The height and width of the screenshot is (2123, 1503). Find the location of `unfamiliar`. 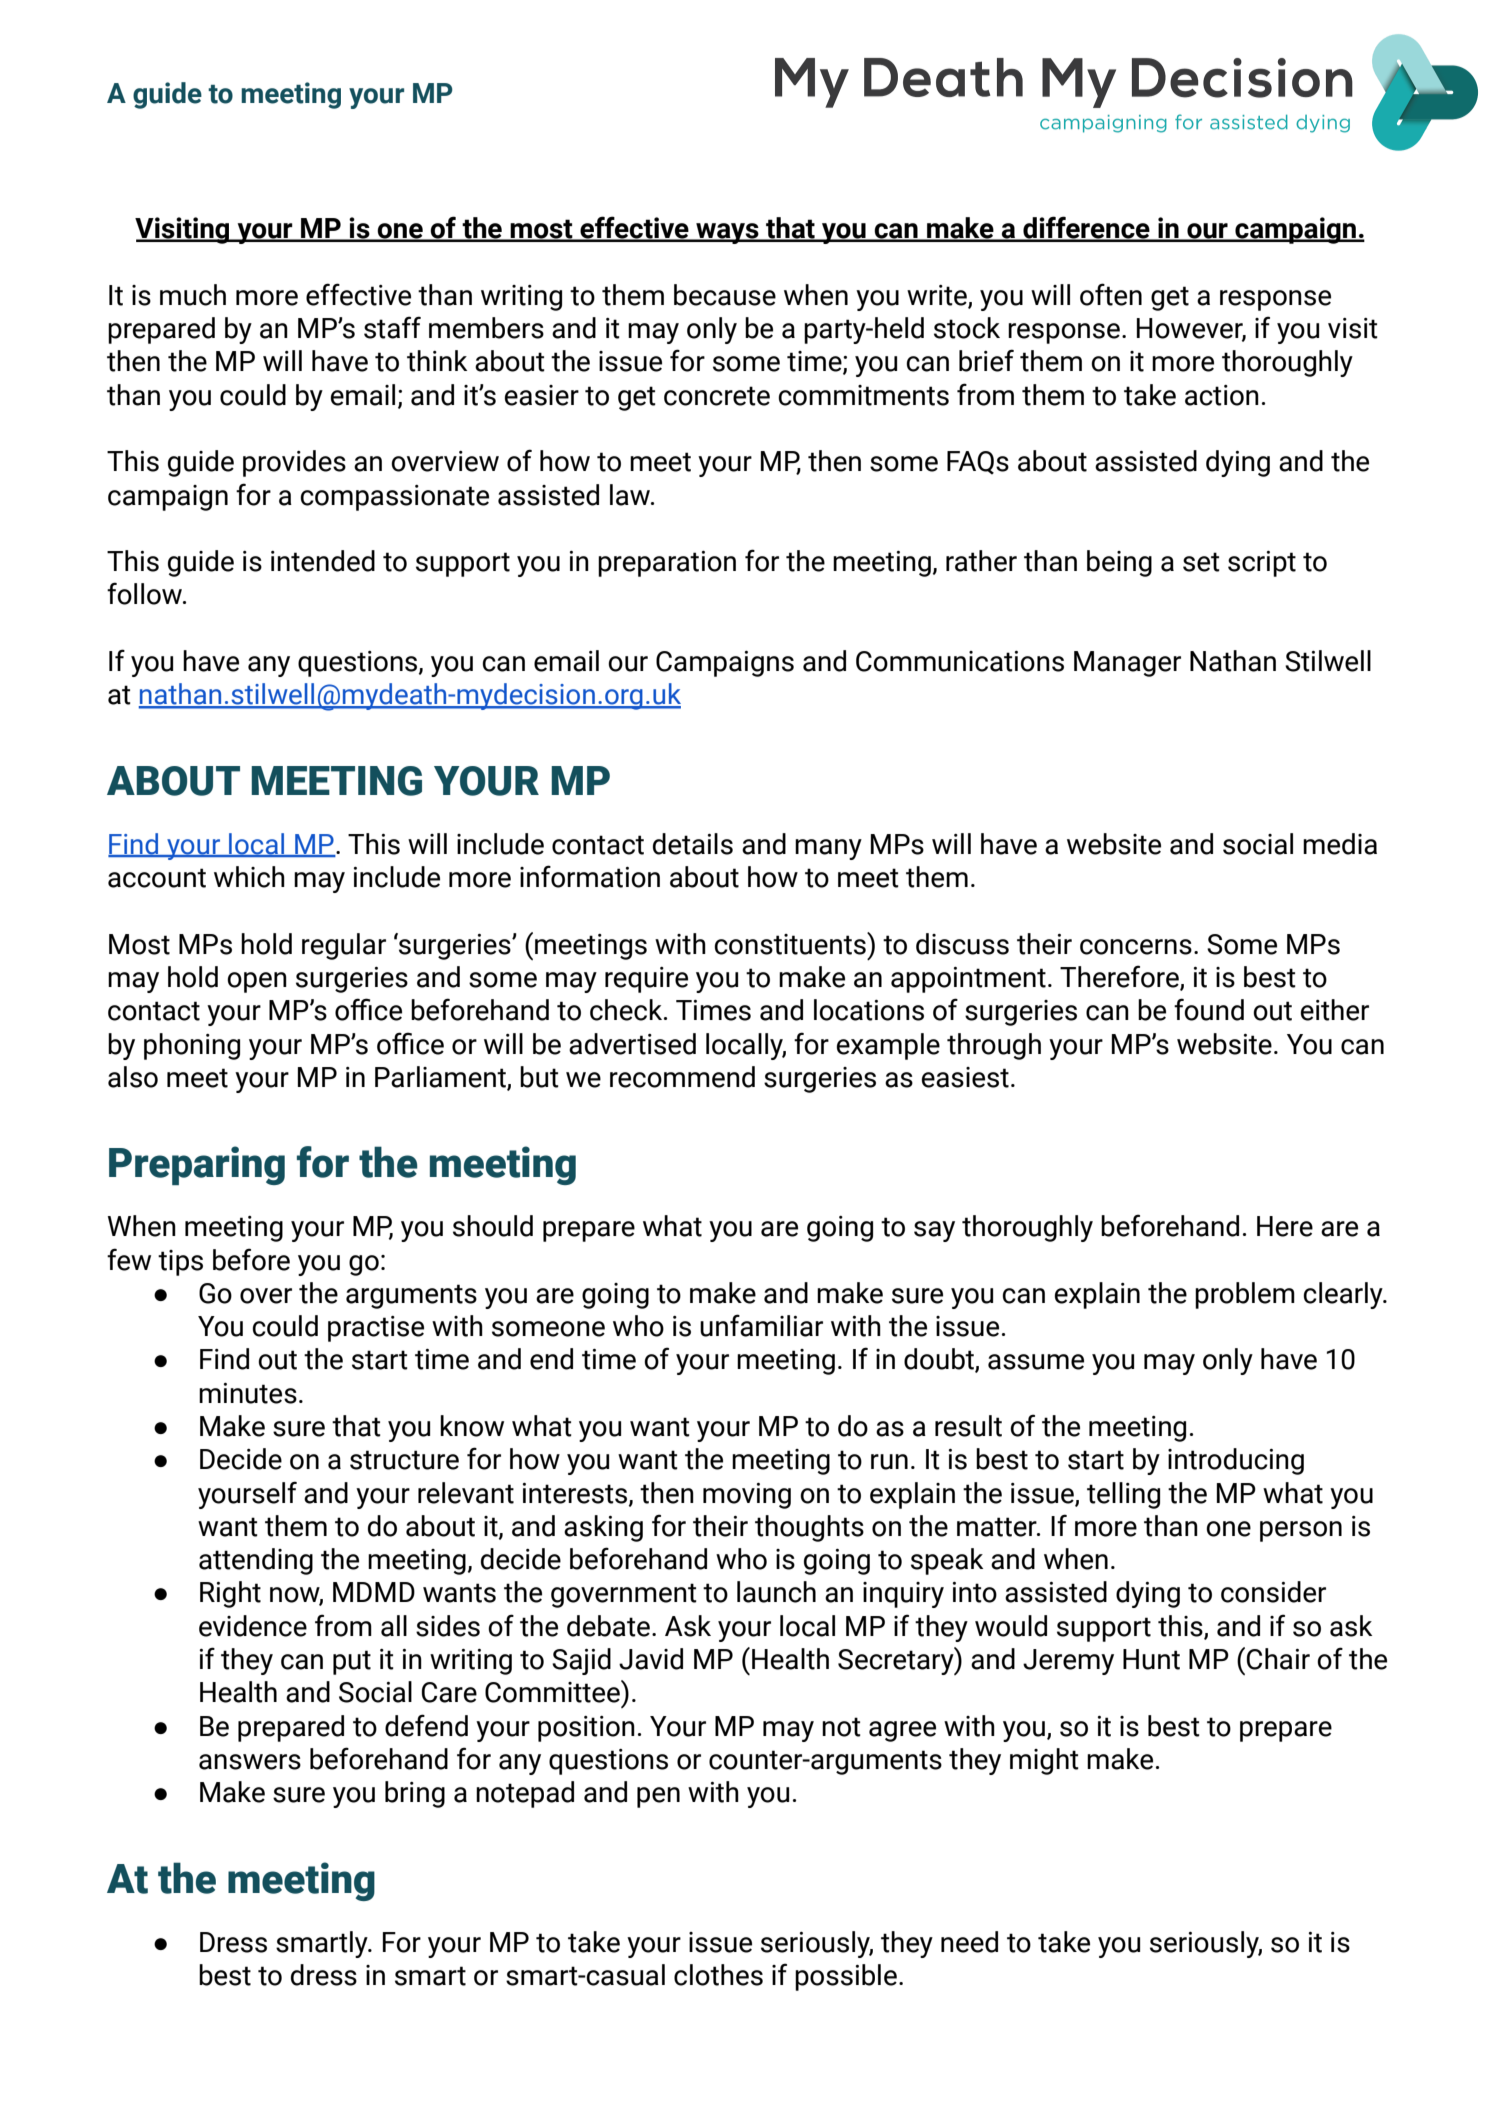

unfamiliar is located at coordinates (761, 1325).
